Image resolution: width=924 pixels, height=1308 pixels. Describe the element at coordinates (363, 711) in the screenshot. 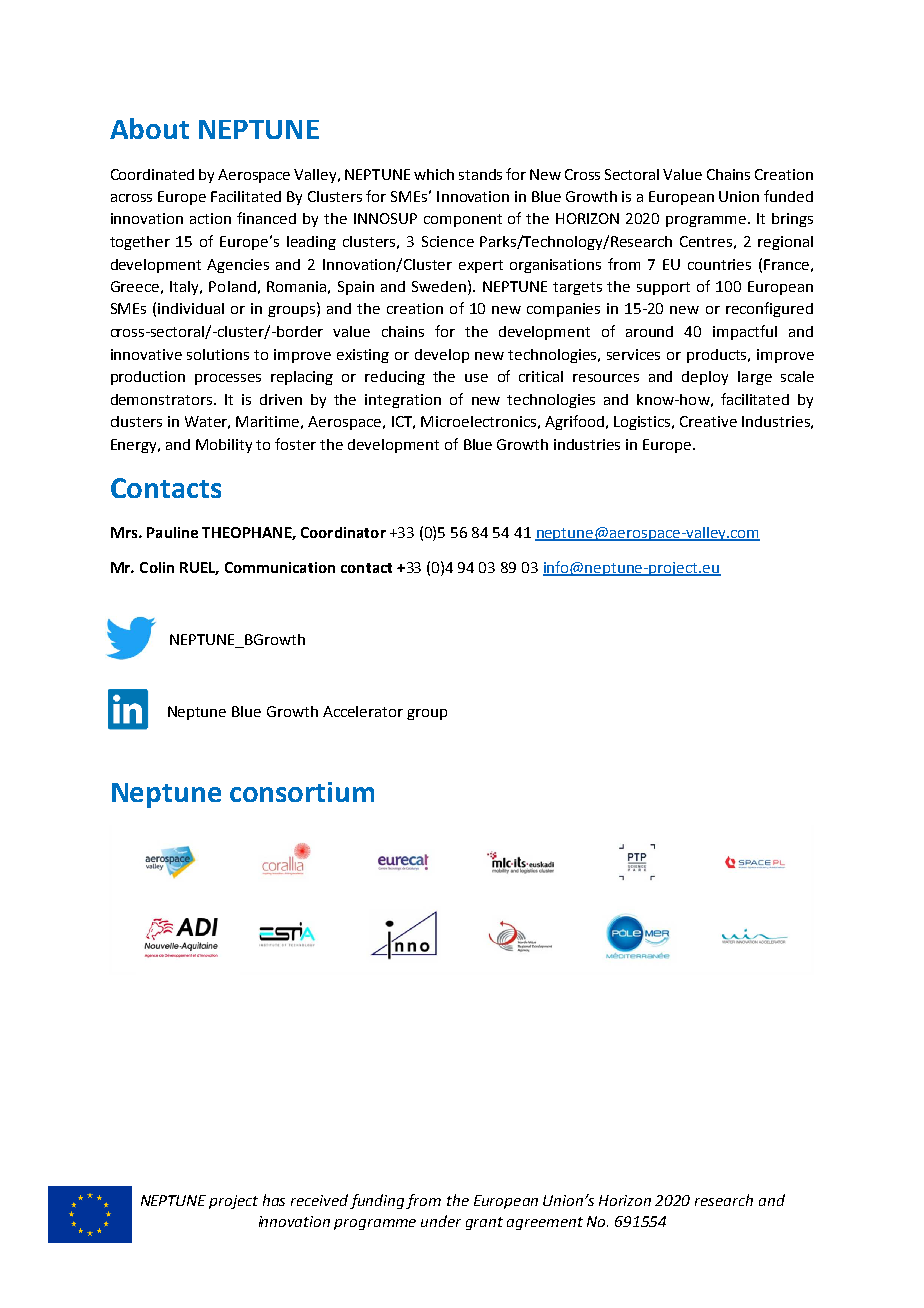

I see `Accelerator` at that location.
